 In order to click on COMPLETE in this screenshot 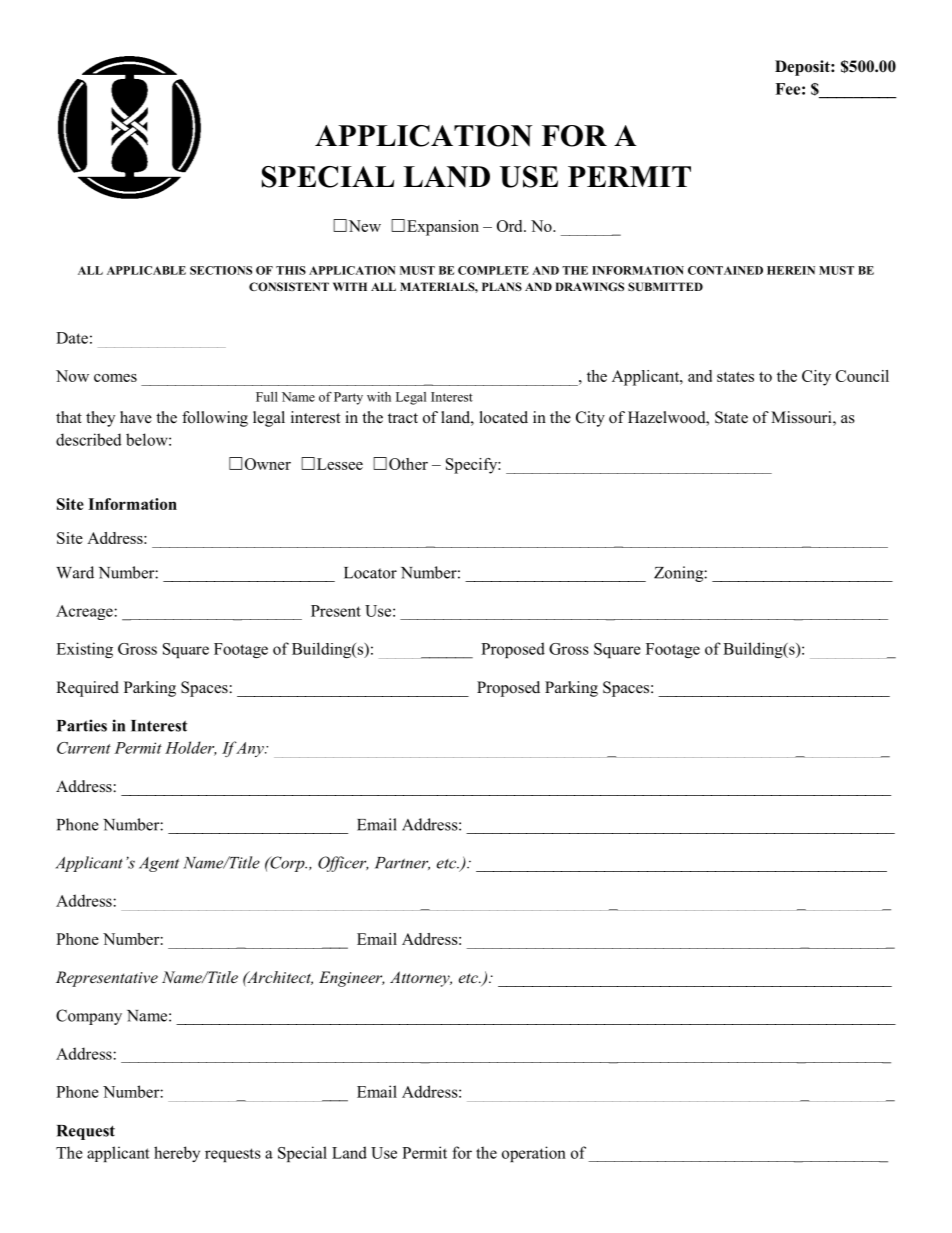, I will do `click(493, 270)`.
